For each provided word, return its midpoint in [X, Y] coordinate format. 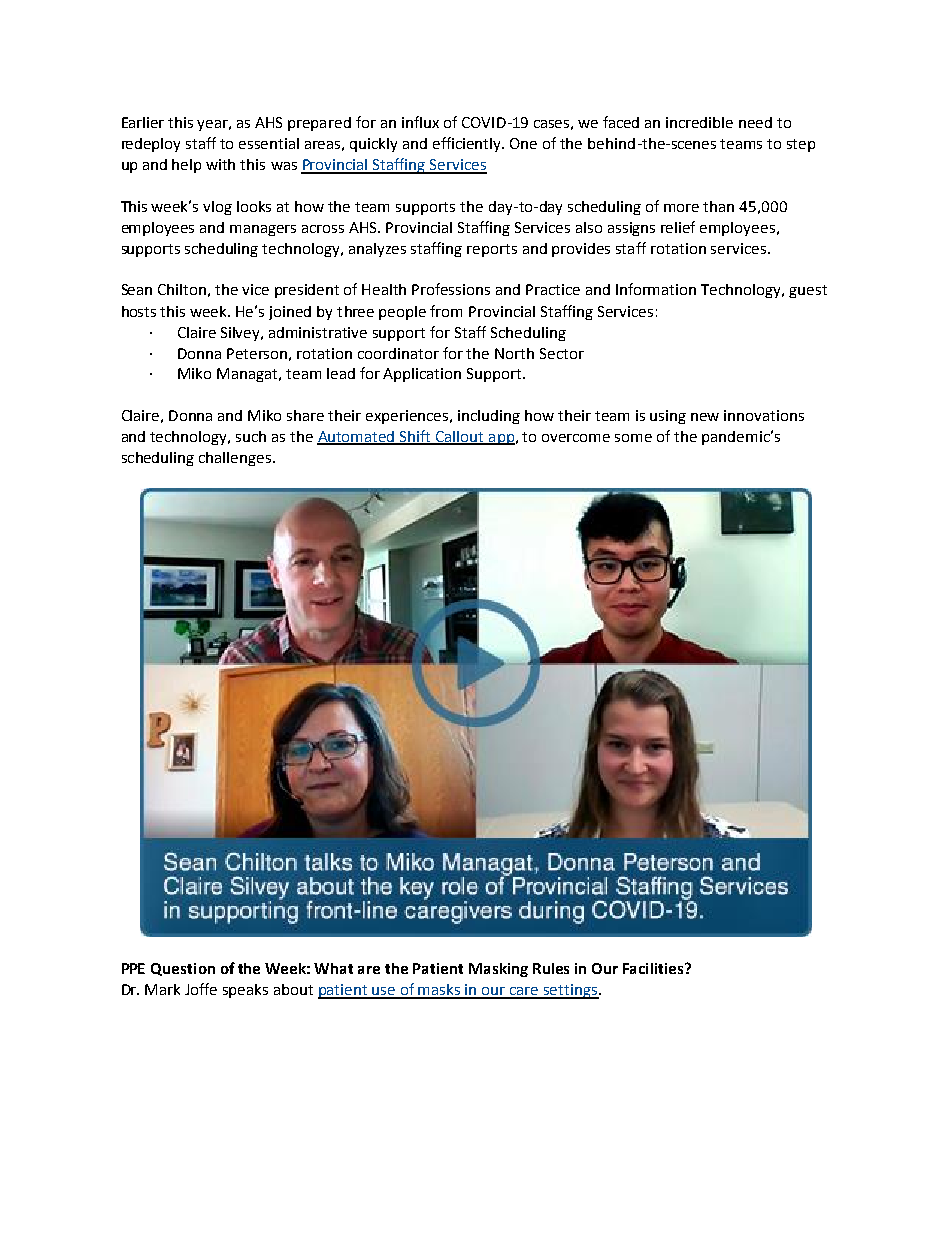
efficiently [468, 144]
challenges [236, 459]
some [633, 438]
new [705, 417]
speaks [245, 991]
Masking [498, 970]
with [220, 164]
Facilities [654, 968]
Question [183, 969]
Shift [416, 437]
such [251, 436]
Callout [460, 438]
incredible [699, 122]
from [446, 311]
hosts [139, 311]
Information [656, 289]
